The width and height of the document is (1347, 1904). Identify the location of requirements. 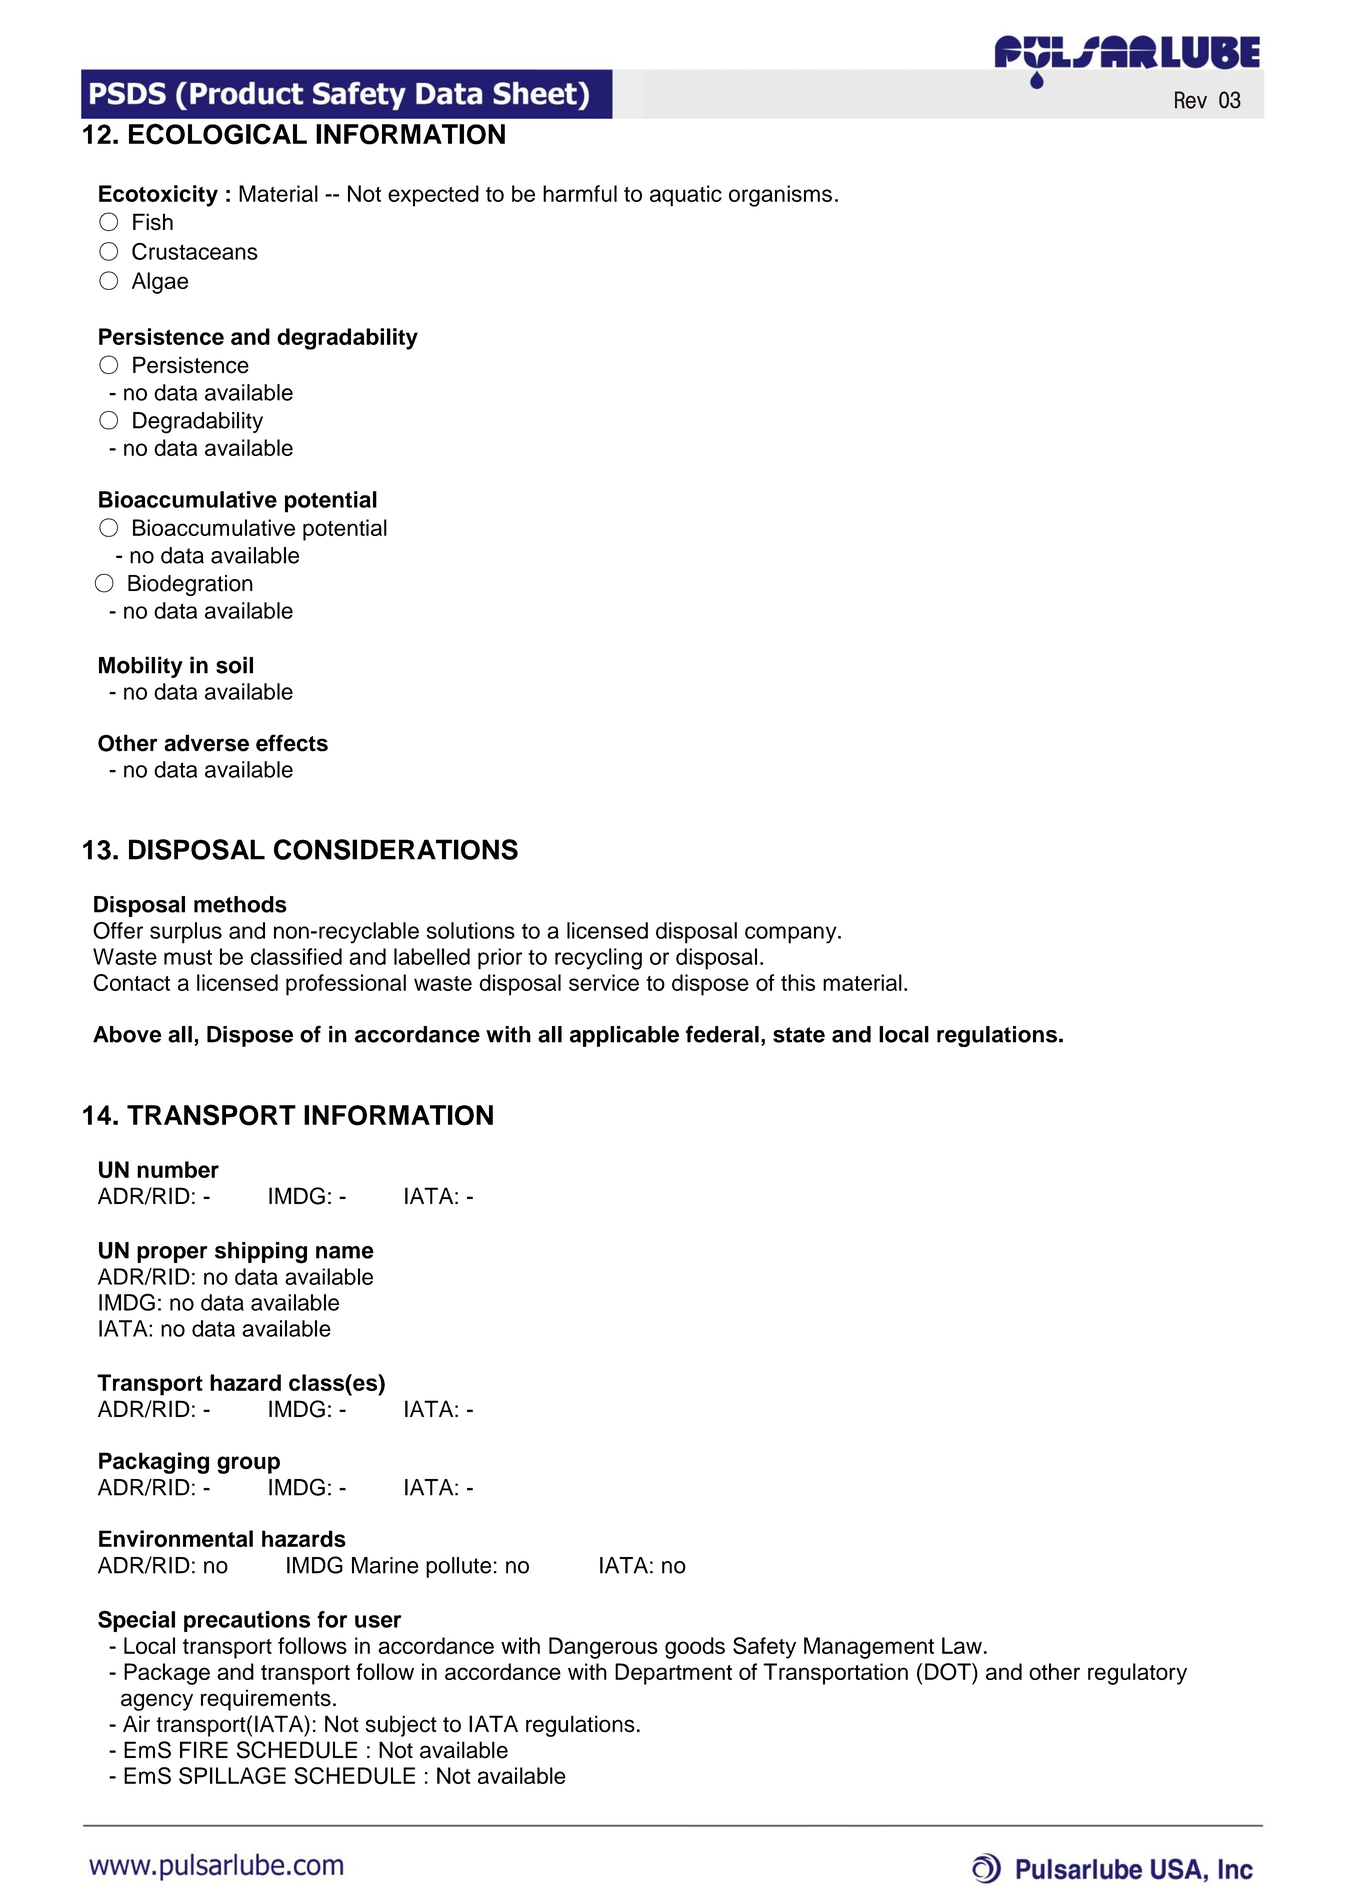
(266, 1700).
